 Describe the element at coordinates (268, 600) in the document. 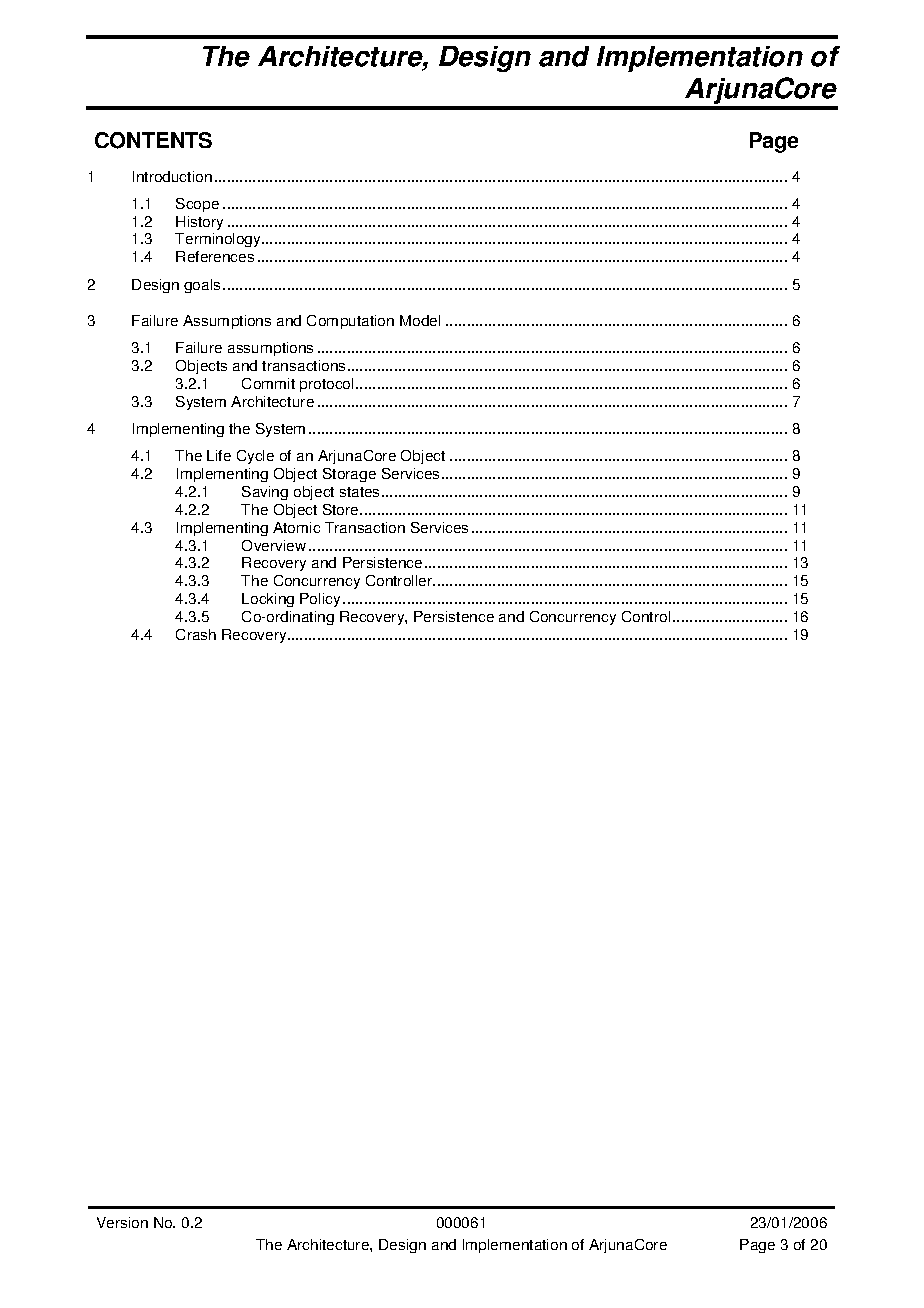

I see `Locking` at that location.
